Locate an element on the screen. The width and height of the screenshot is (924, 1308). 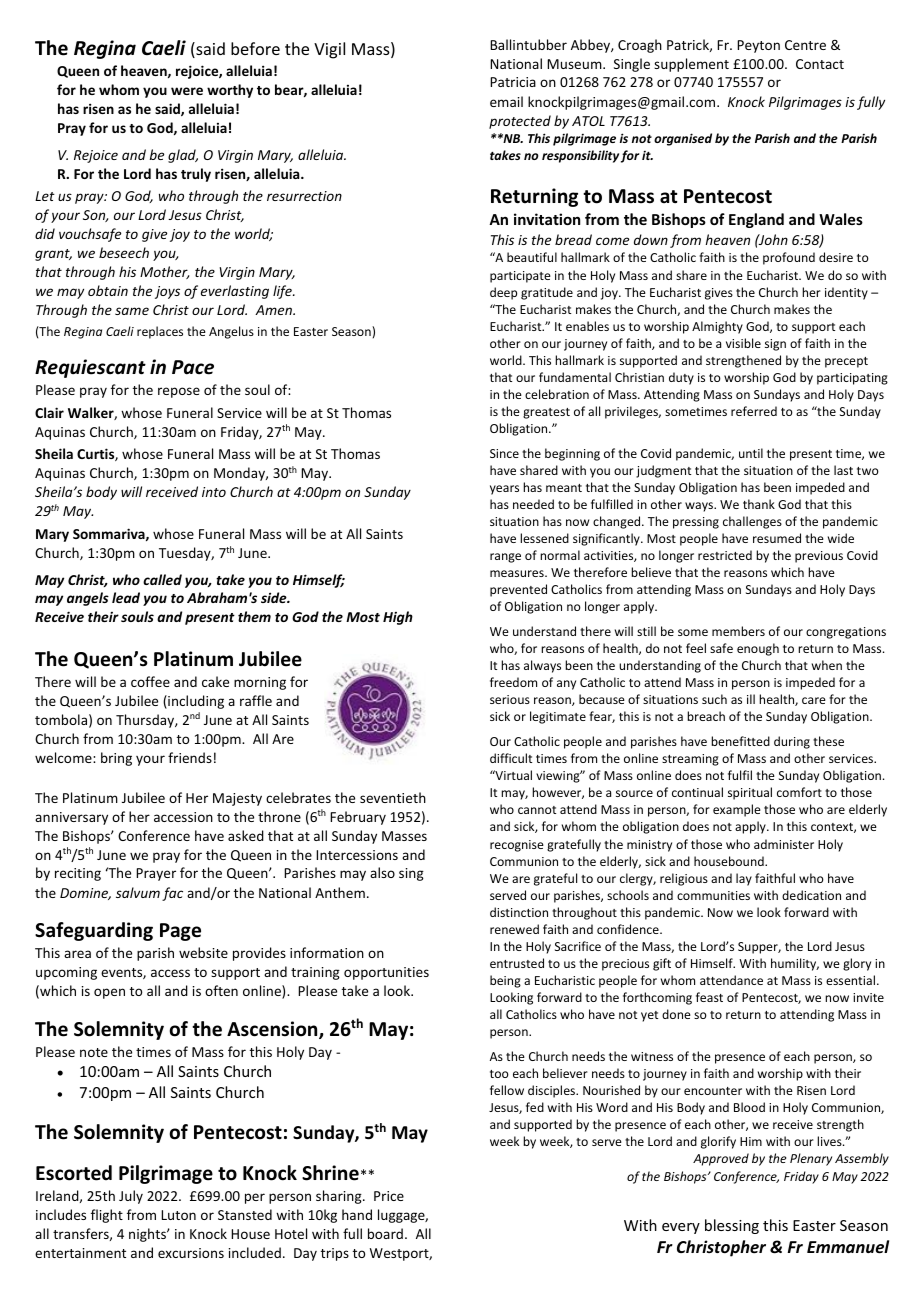
visible is located at coordinates (743, 343).
